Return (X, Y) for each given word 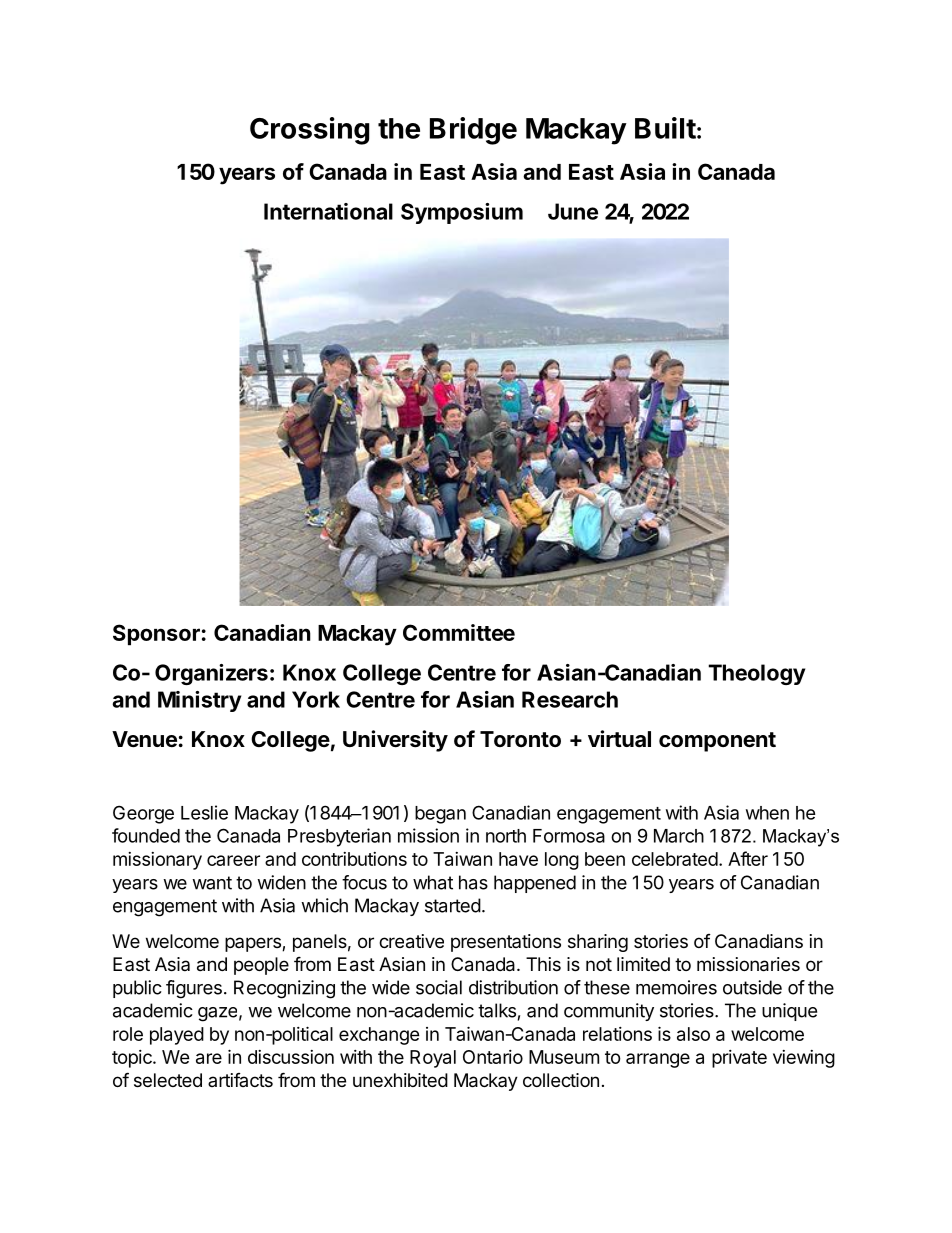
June (573, 211)
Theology (756, 674)
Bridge (473, 131)
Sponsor (156, 635)
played (177, 1036)
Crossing (309, 131)
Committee (459, 632)
